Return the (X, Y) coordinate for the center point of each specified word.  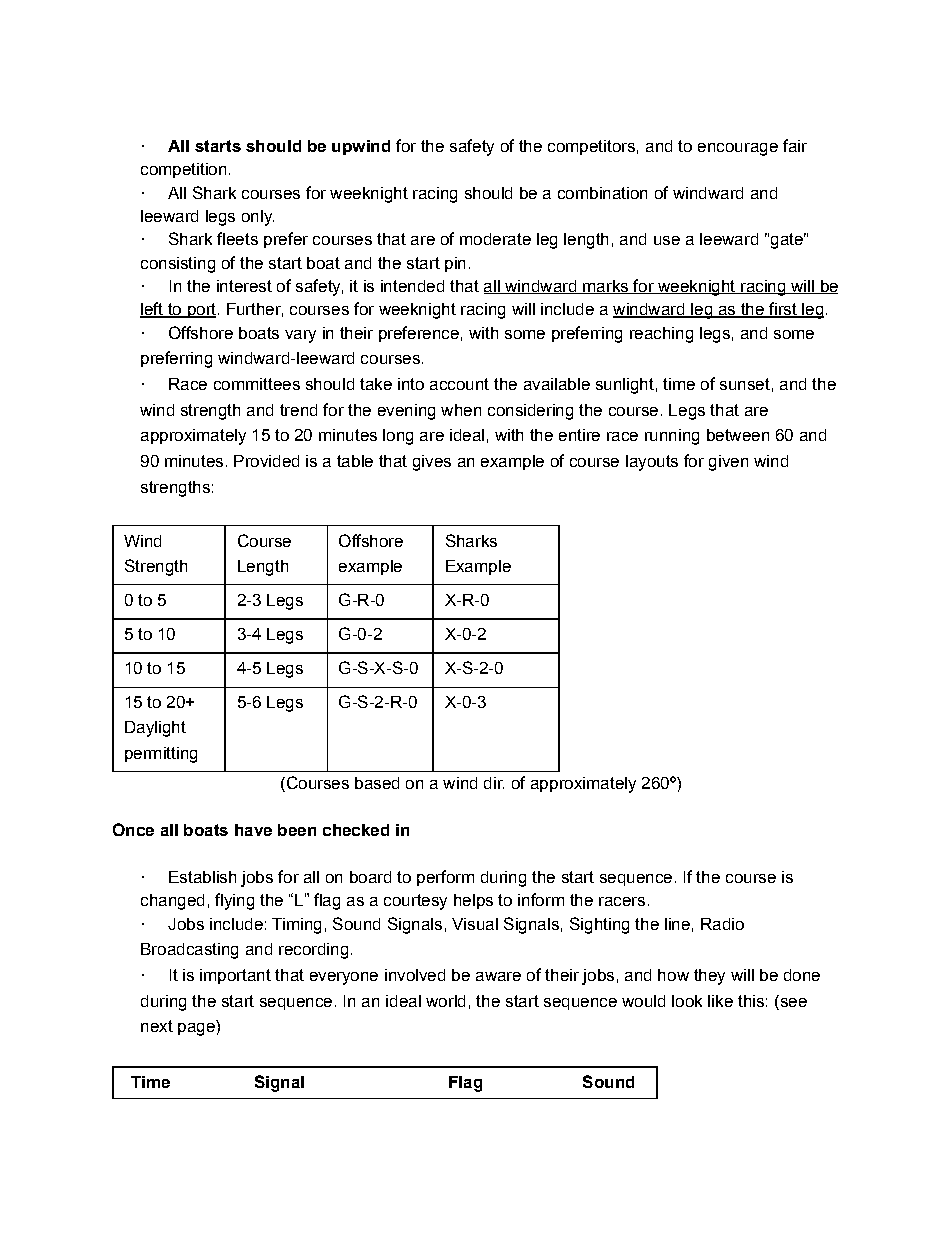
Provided (266, 461)
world (445, 1001)
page (196, 1029)
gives (432, 463)
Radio (722, 924)
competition (183, 170)
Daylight (155, 729)
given (728, 463)
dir (494, 783)
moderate (495, 239)
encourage (738, 149)
